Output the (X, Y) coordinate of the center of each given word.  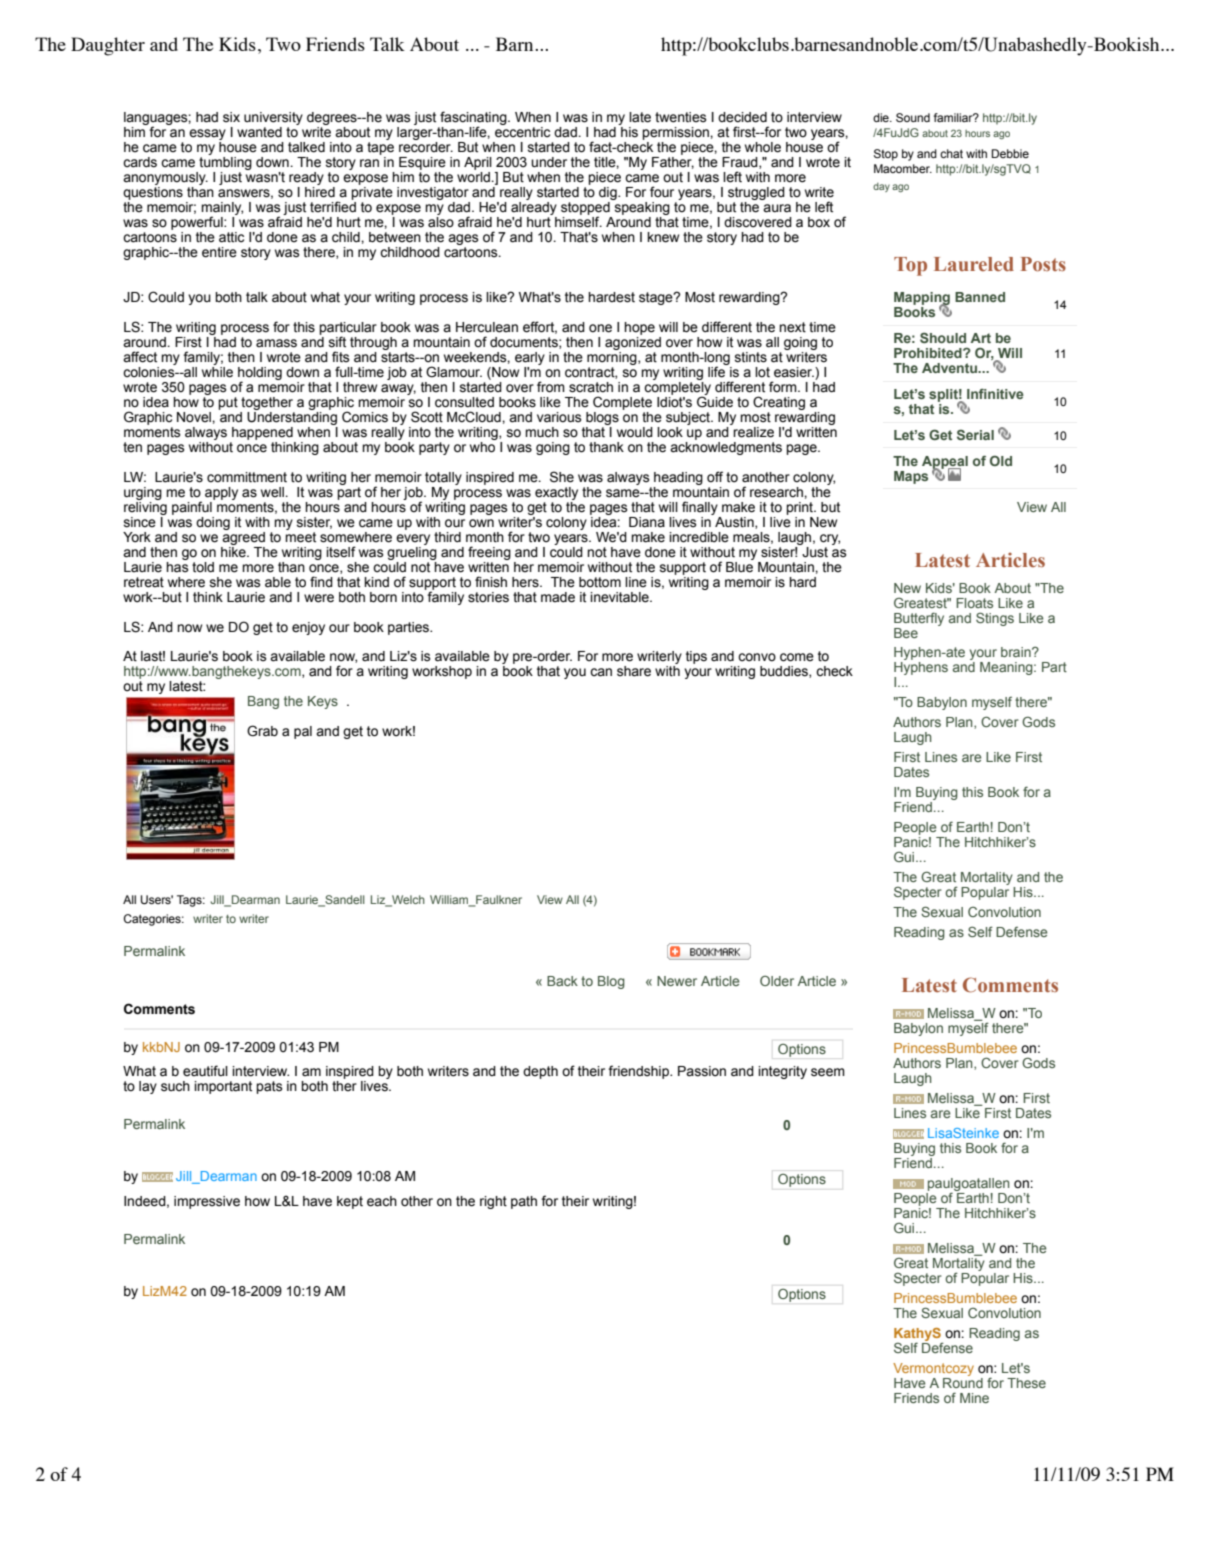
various (559, 417)
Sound (913, 117)
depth (540, 1072)
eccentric (522, 131)
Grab (262, 731)
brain (1017, 652)
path (524, 1202)
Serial (975, 434)
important (223, 1087)
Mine (974, 1398)
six (231, 117)
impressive (207, 1202)
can (601, 672)
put (228, 403)
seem (828, 1072)
